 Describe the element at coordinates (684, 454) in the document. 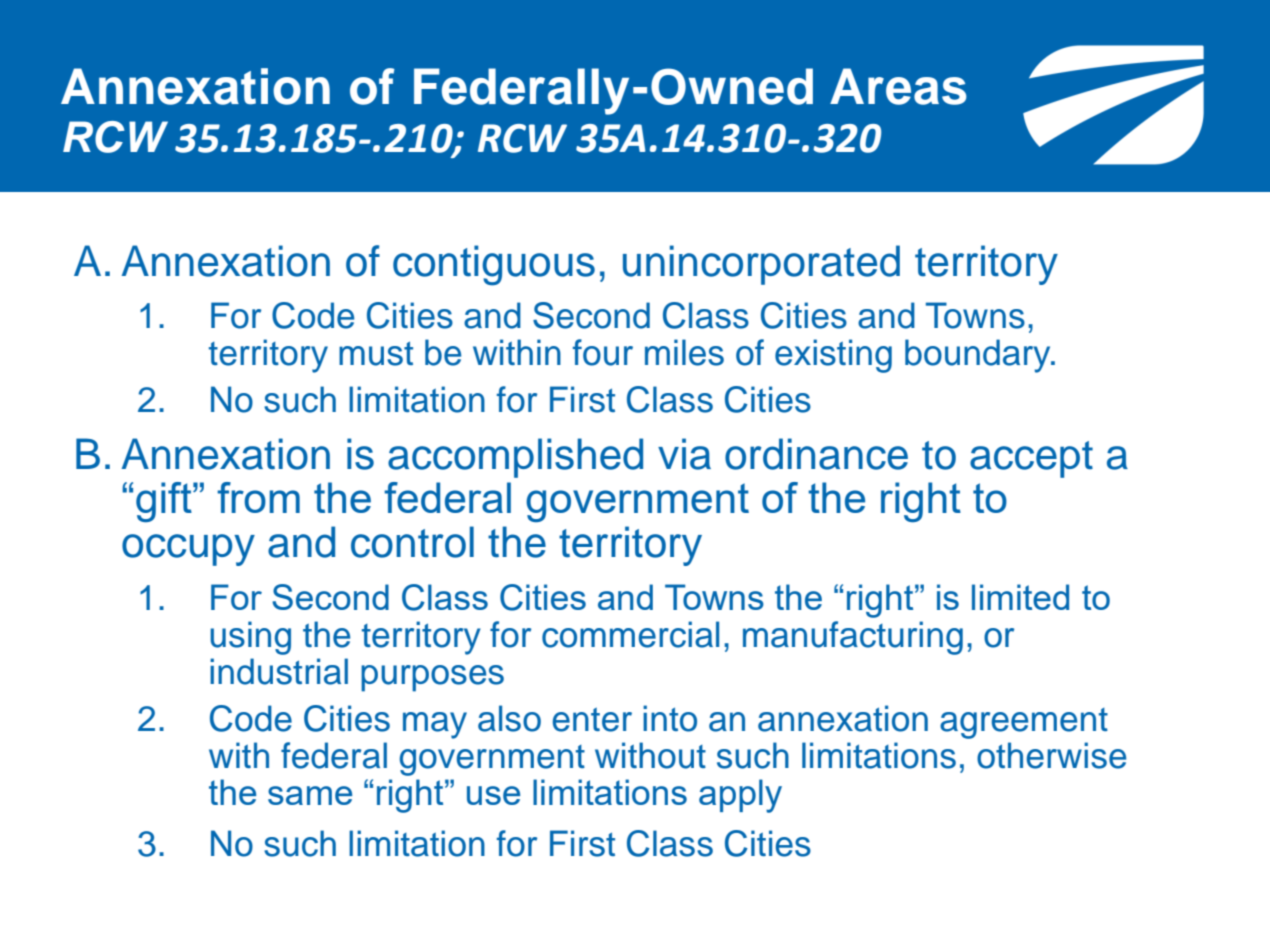

I see `via` at that location.
